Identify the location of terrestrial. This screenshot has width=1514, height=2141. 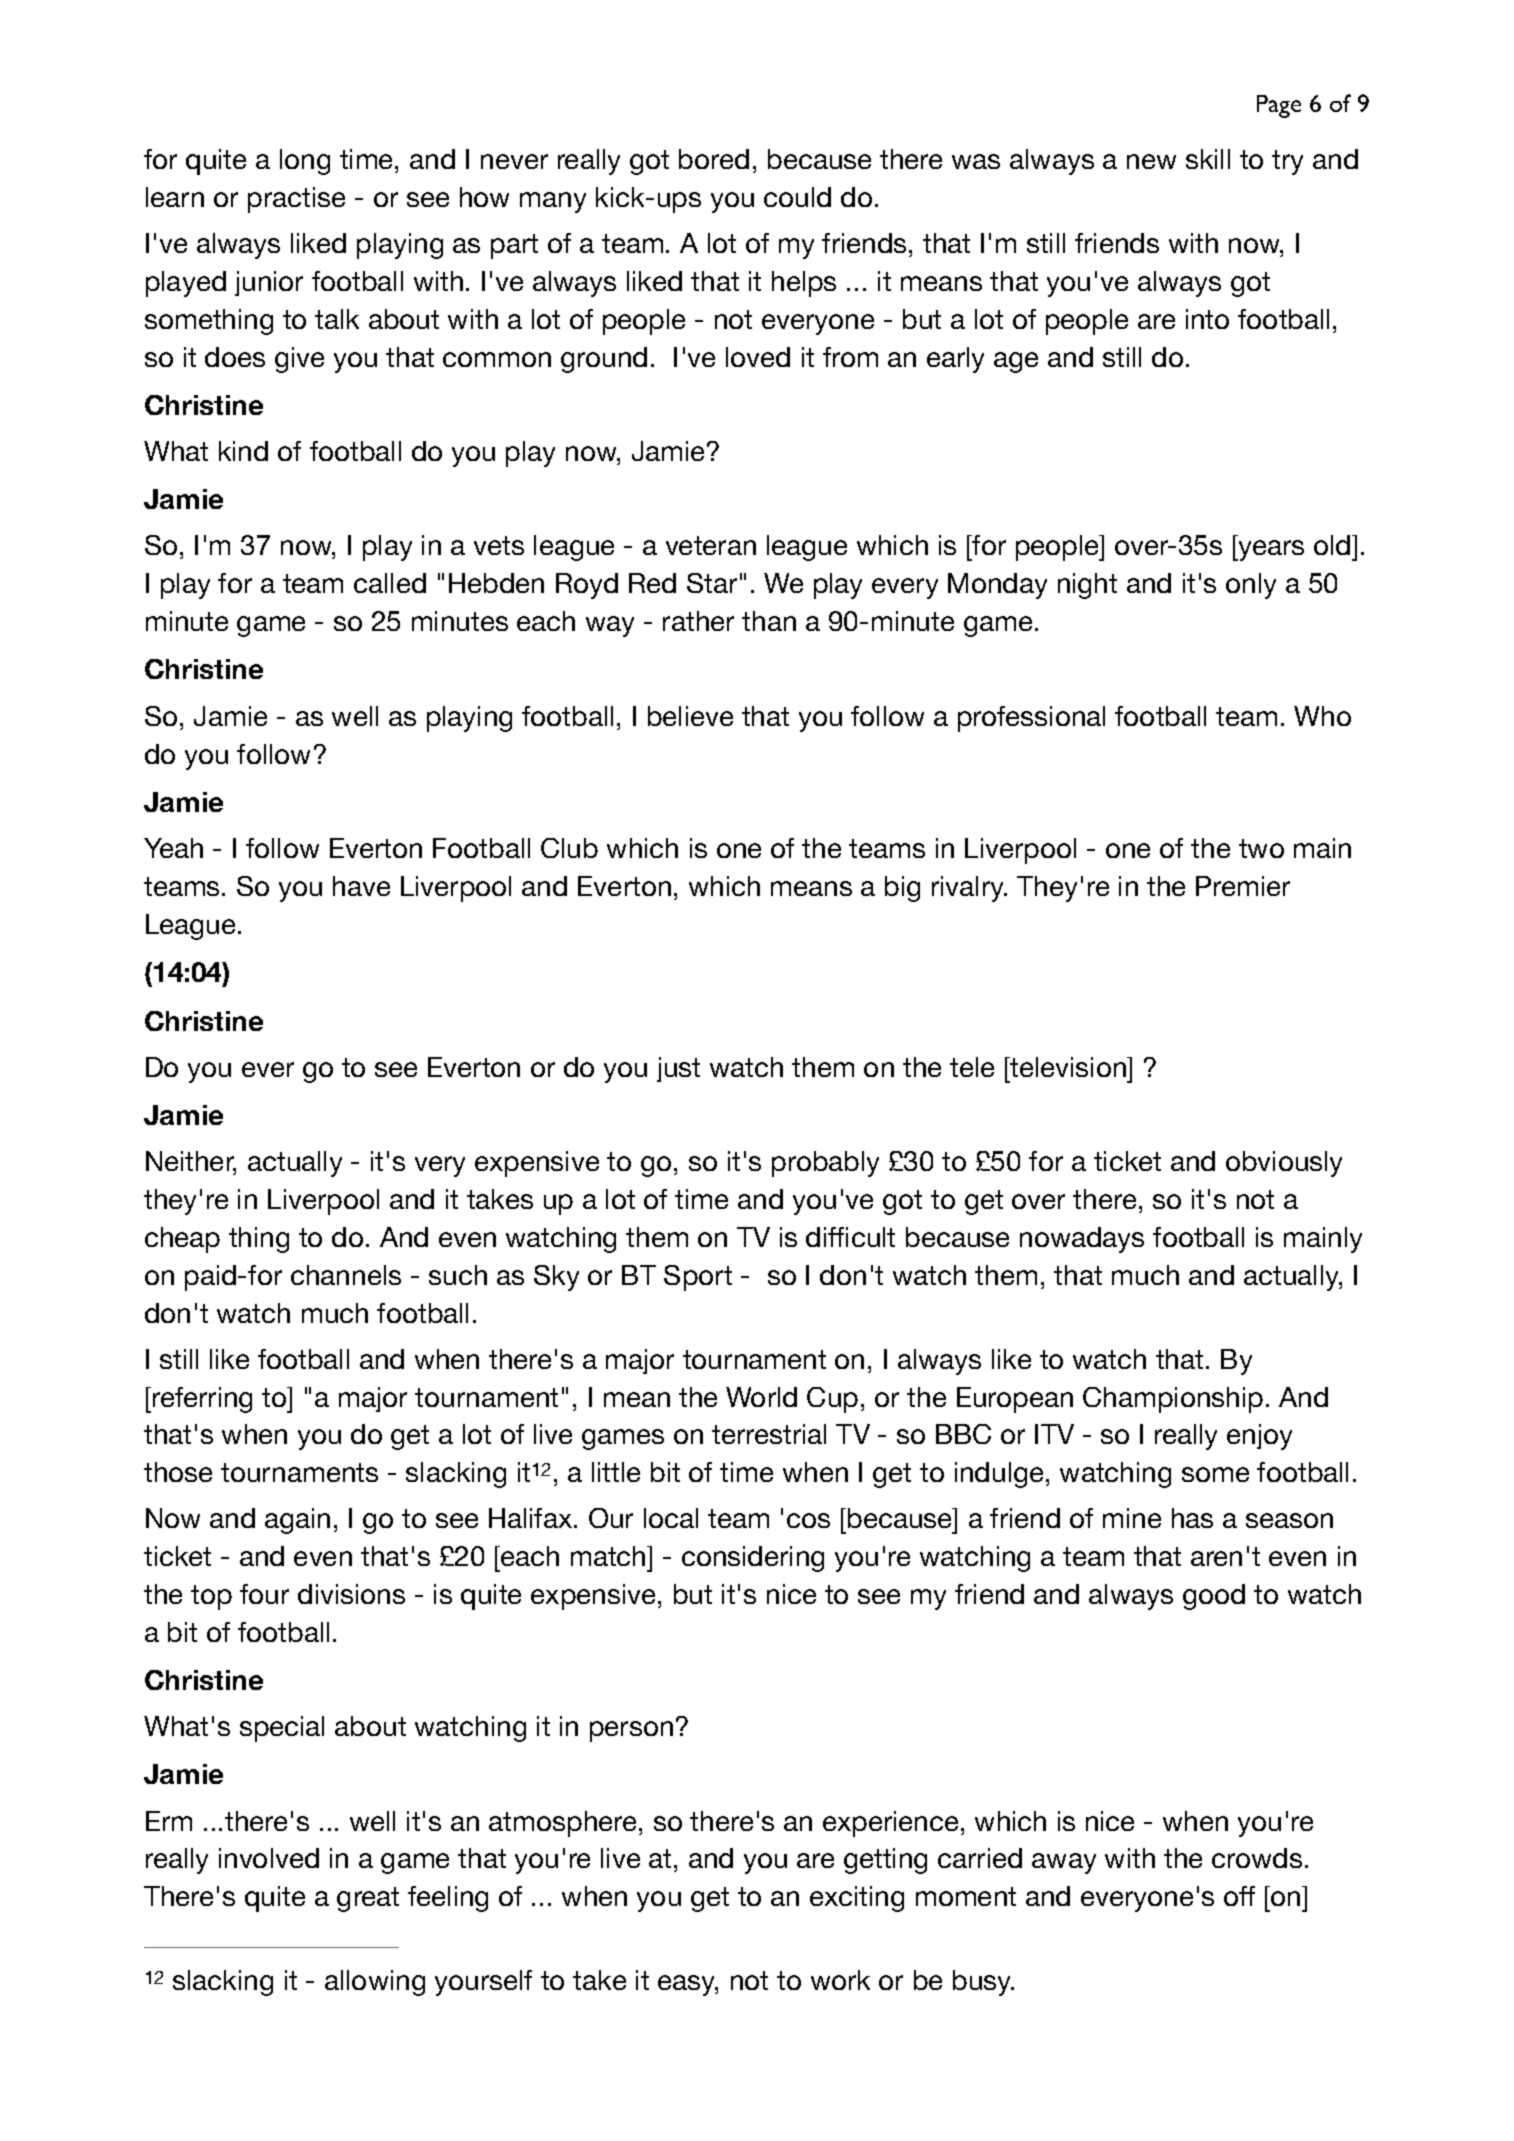
(769, 1434).
